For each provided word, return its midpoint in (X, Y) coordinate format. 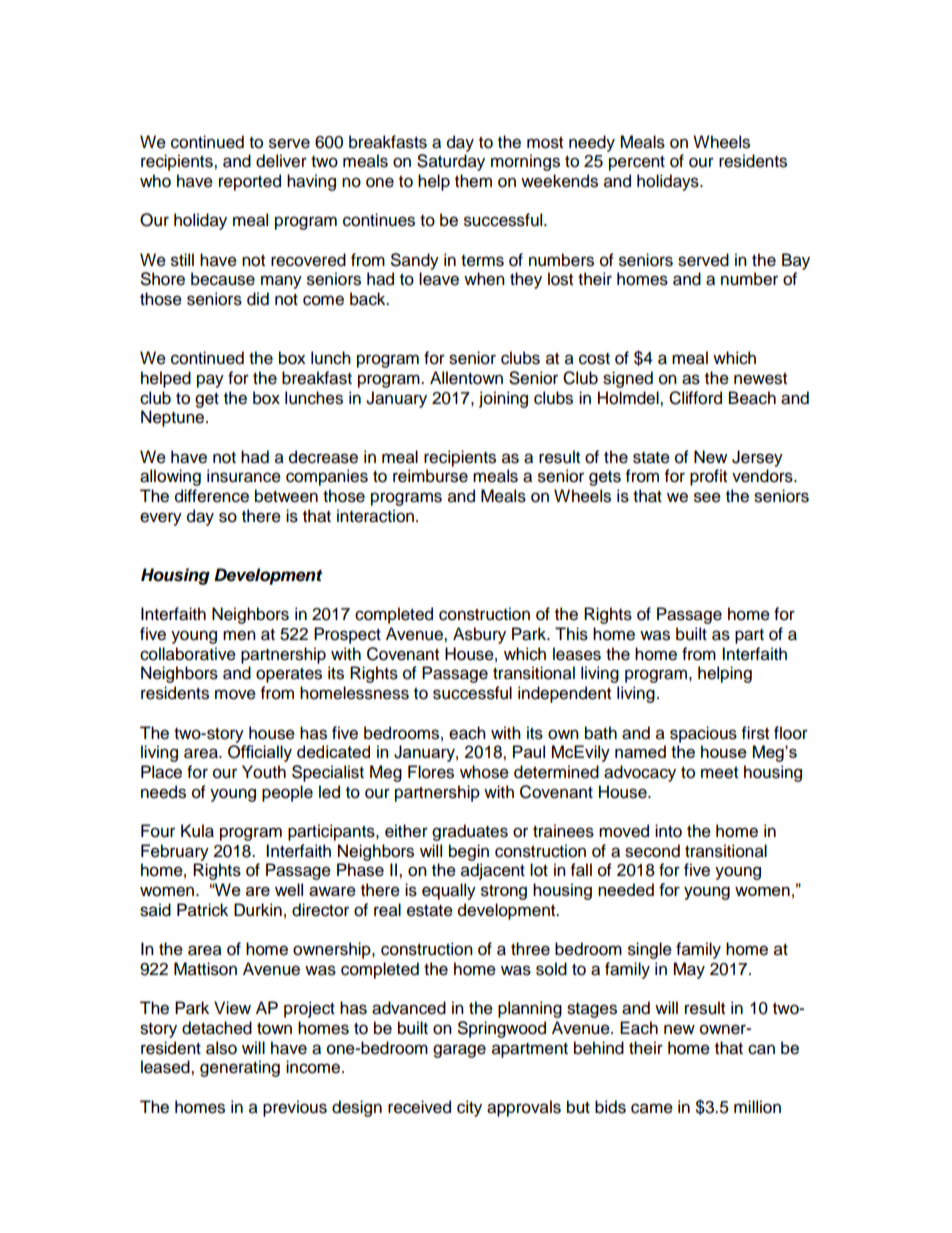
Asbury (479, 635)
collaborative (188, 654)
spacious (703, 734)
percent (637, 163)
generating (240, 1068)
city (469, 1108)
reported (250, 182)
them (473, 181)
